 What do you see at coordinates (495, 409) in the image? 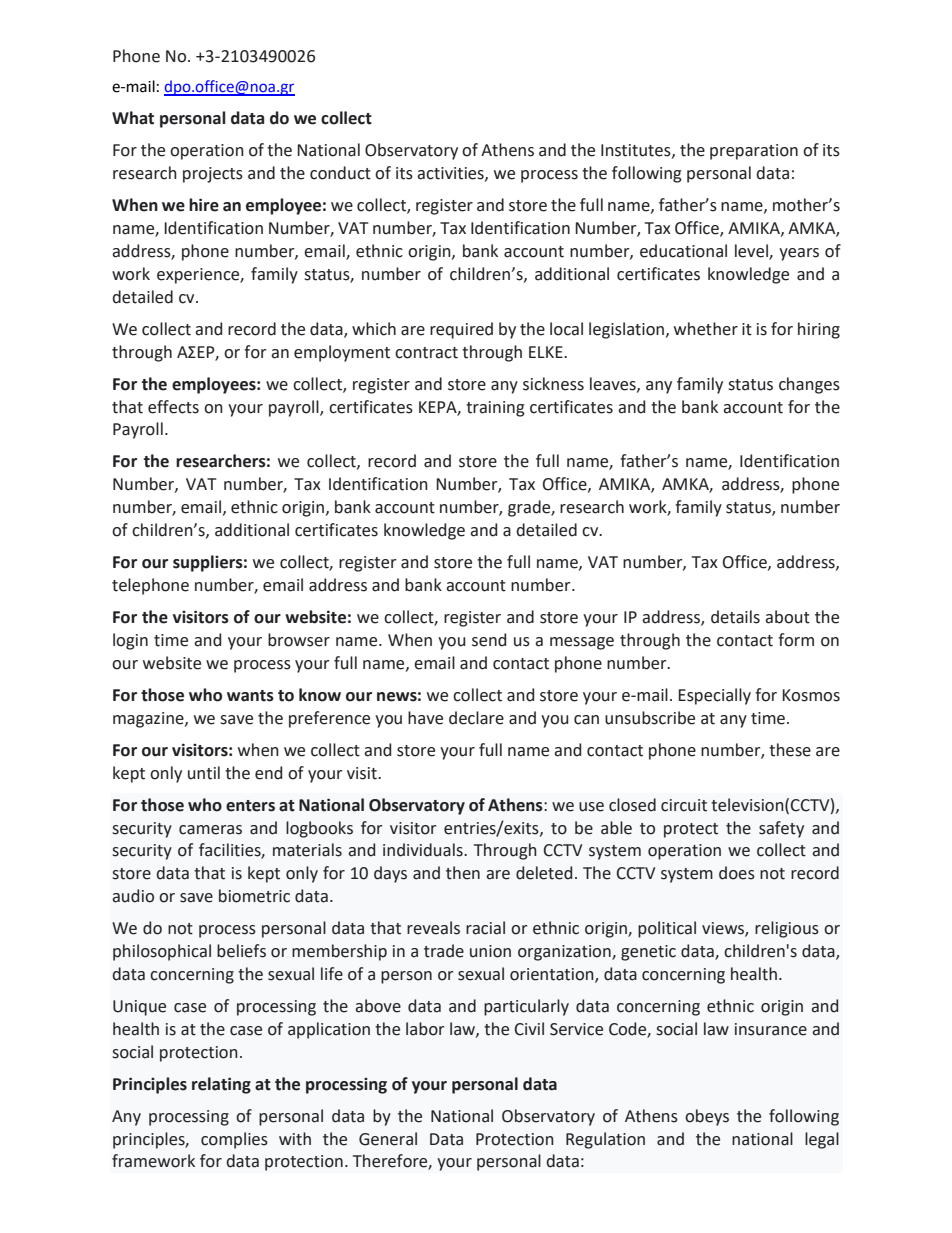
I see `training` at bounding box center [495, 409].
